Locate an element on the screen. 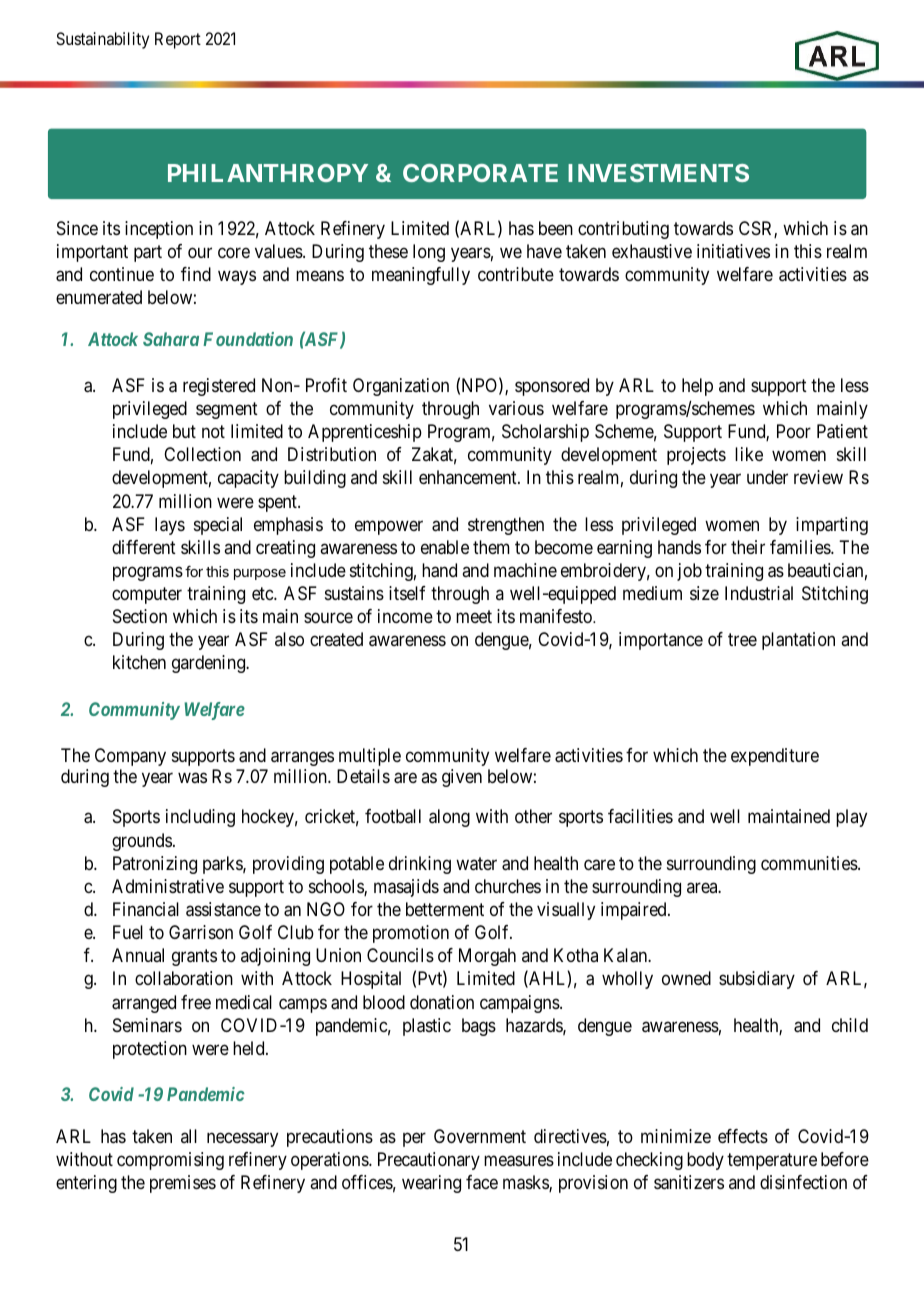 The width and height of the screenshot is (924, 1307). initiatives is located at coordinates (733, 251).
